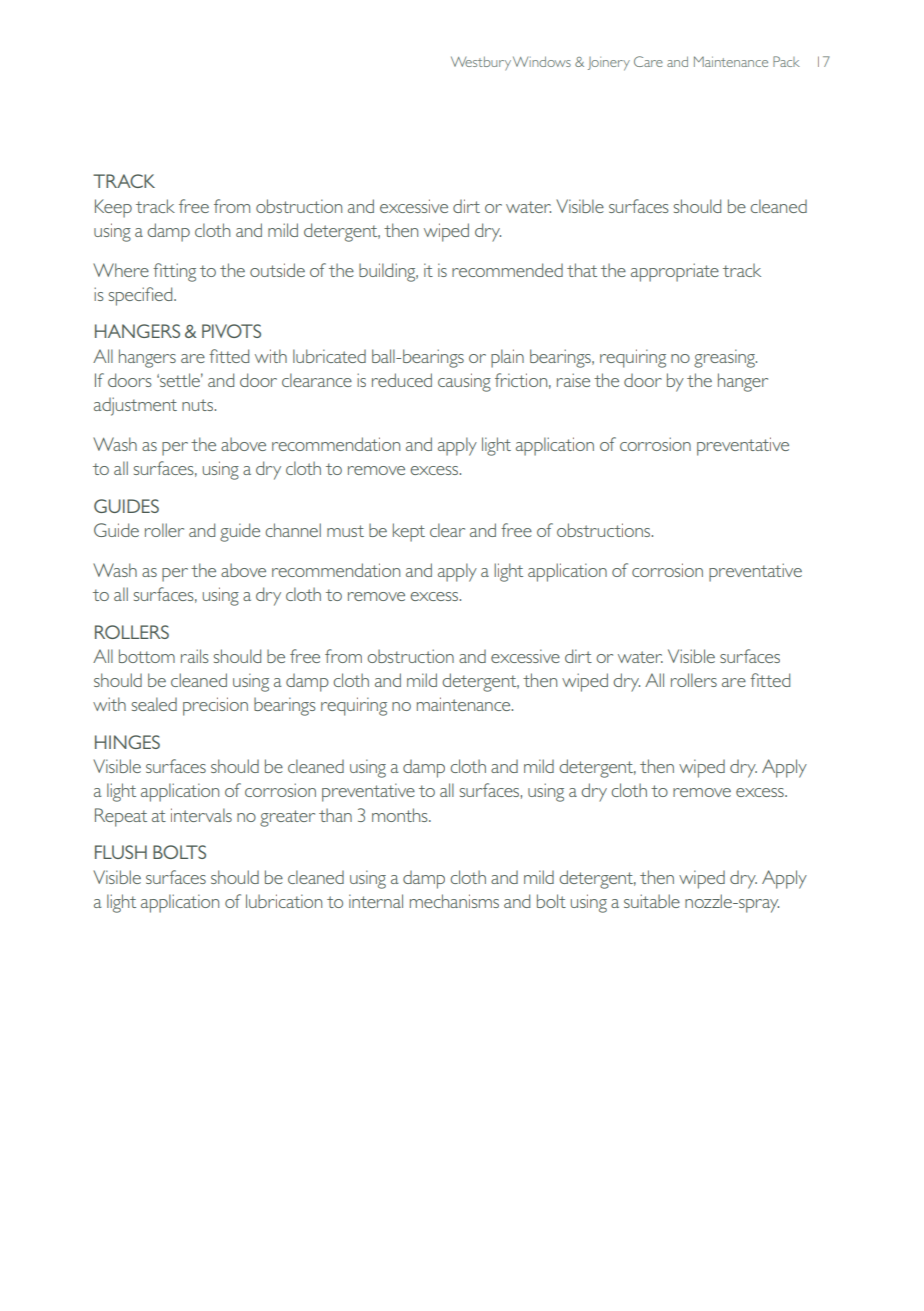  Describe the element at coordinates (542, 61) in the screenshot. I see `Windows` at that location.
